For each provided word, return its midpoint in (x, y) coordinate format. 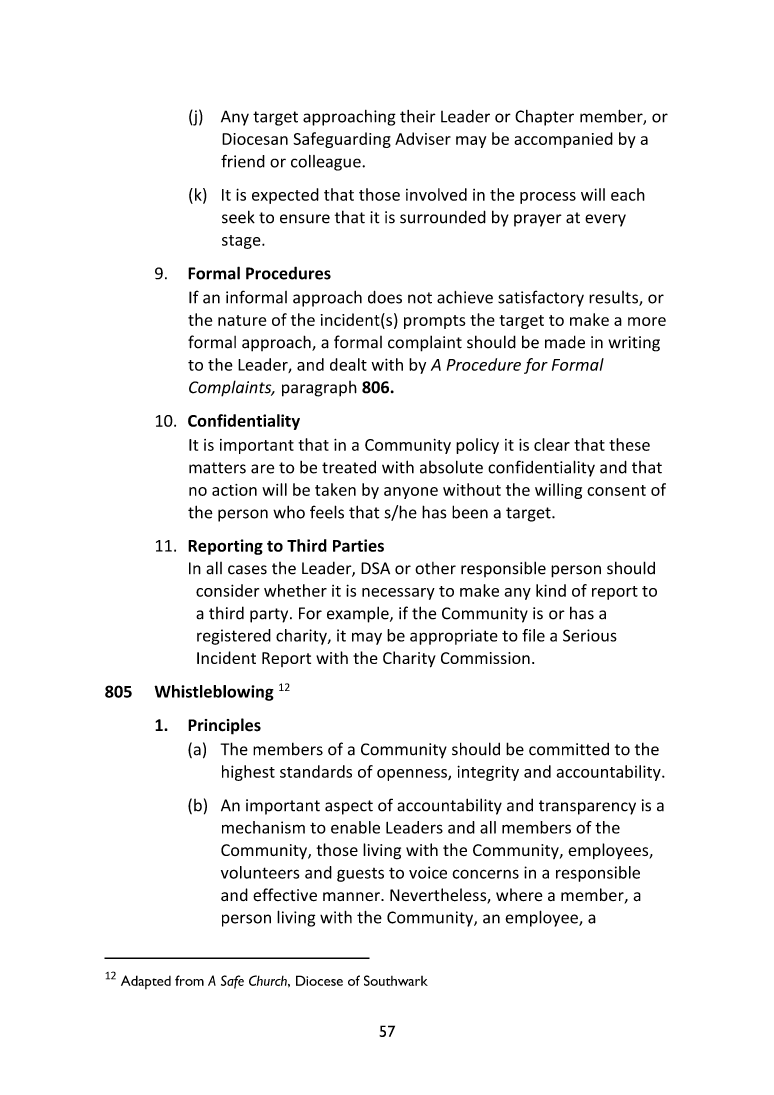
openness (413, 775)
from (189, 980)
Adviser (423, 138)
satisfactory (541, 298)
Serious (590, 635)
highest (248, 773)
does (385, 297)
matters (217, 468)
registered (234, 637)
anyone (411, 493)
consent (616, 490)
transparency (587, 807)
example (359, 614)
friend (243, 161)
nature (242, 320)
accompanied (563, 140)
